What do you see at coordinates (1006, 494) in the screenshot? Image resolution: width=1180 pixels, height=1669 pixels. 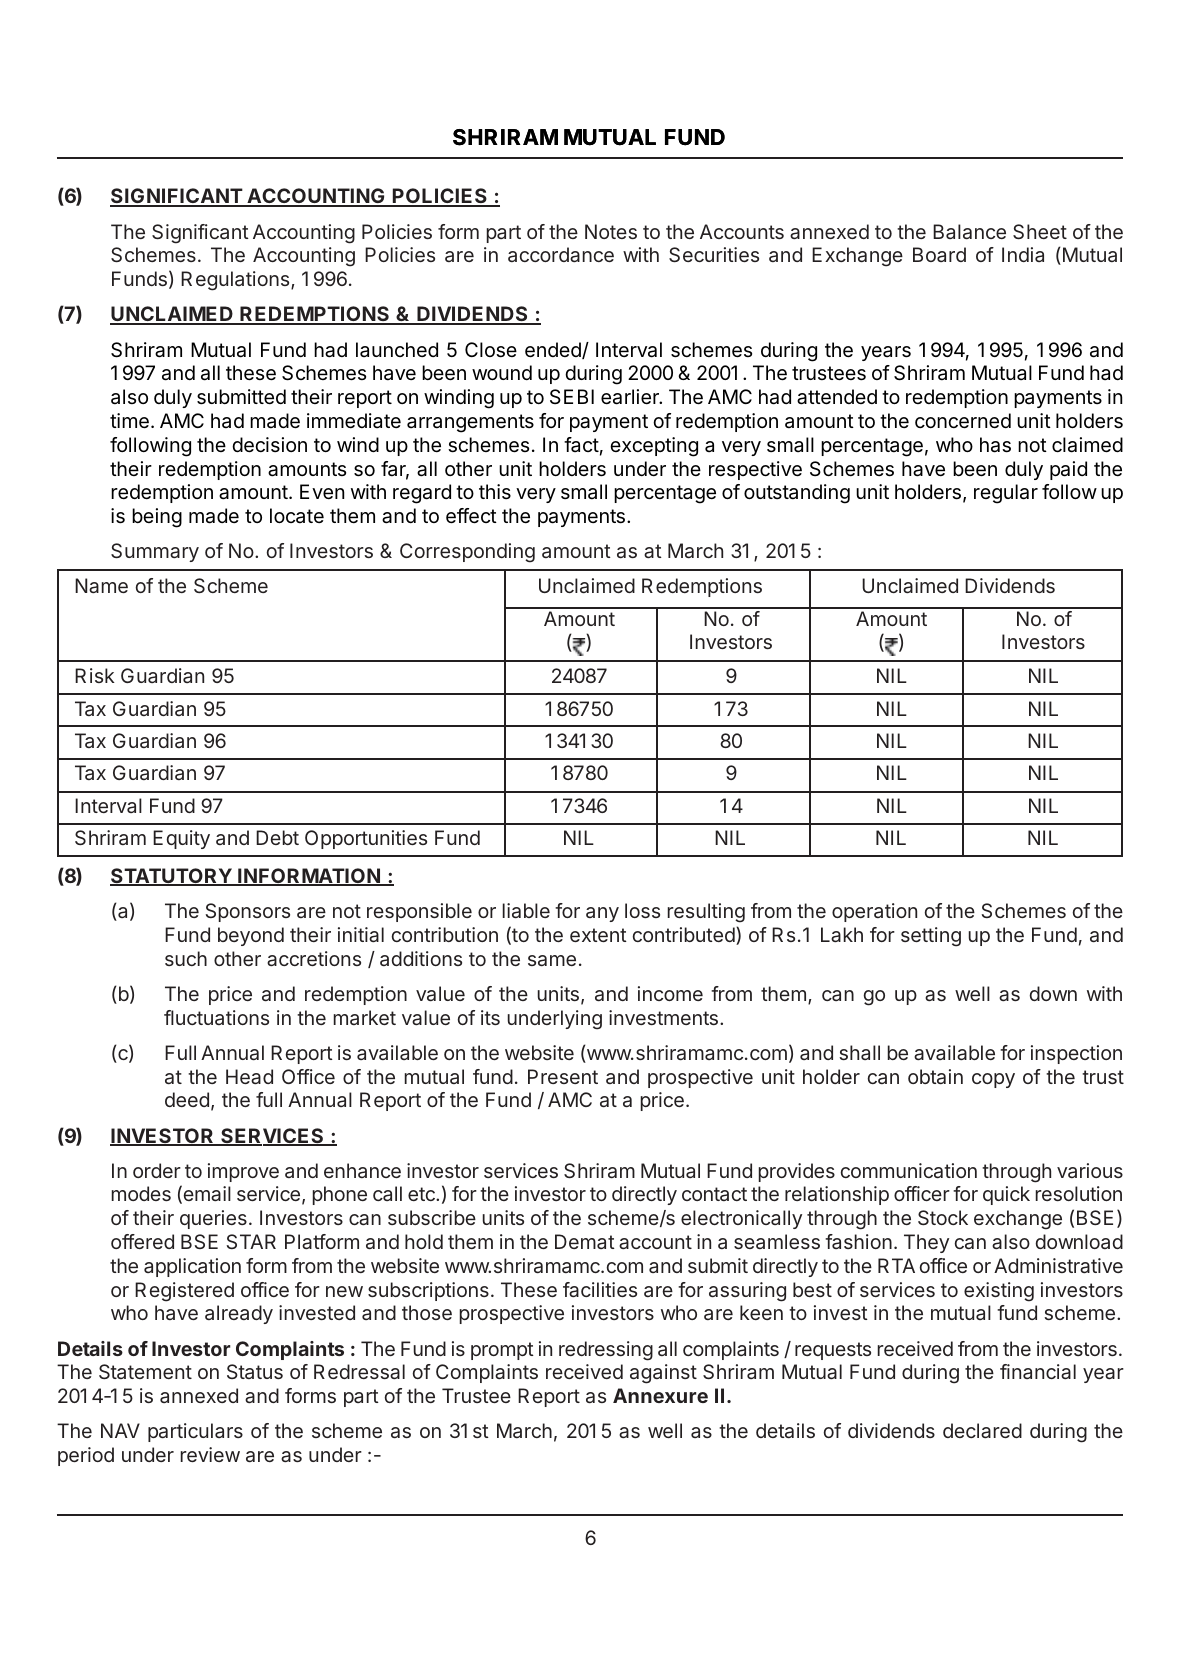 I see `regular` at bounding box center [1006, 494].
